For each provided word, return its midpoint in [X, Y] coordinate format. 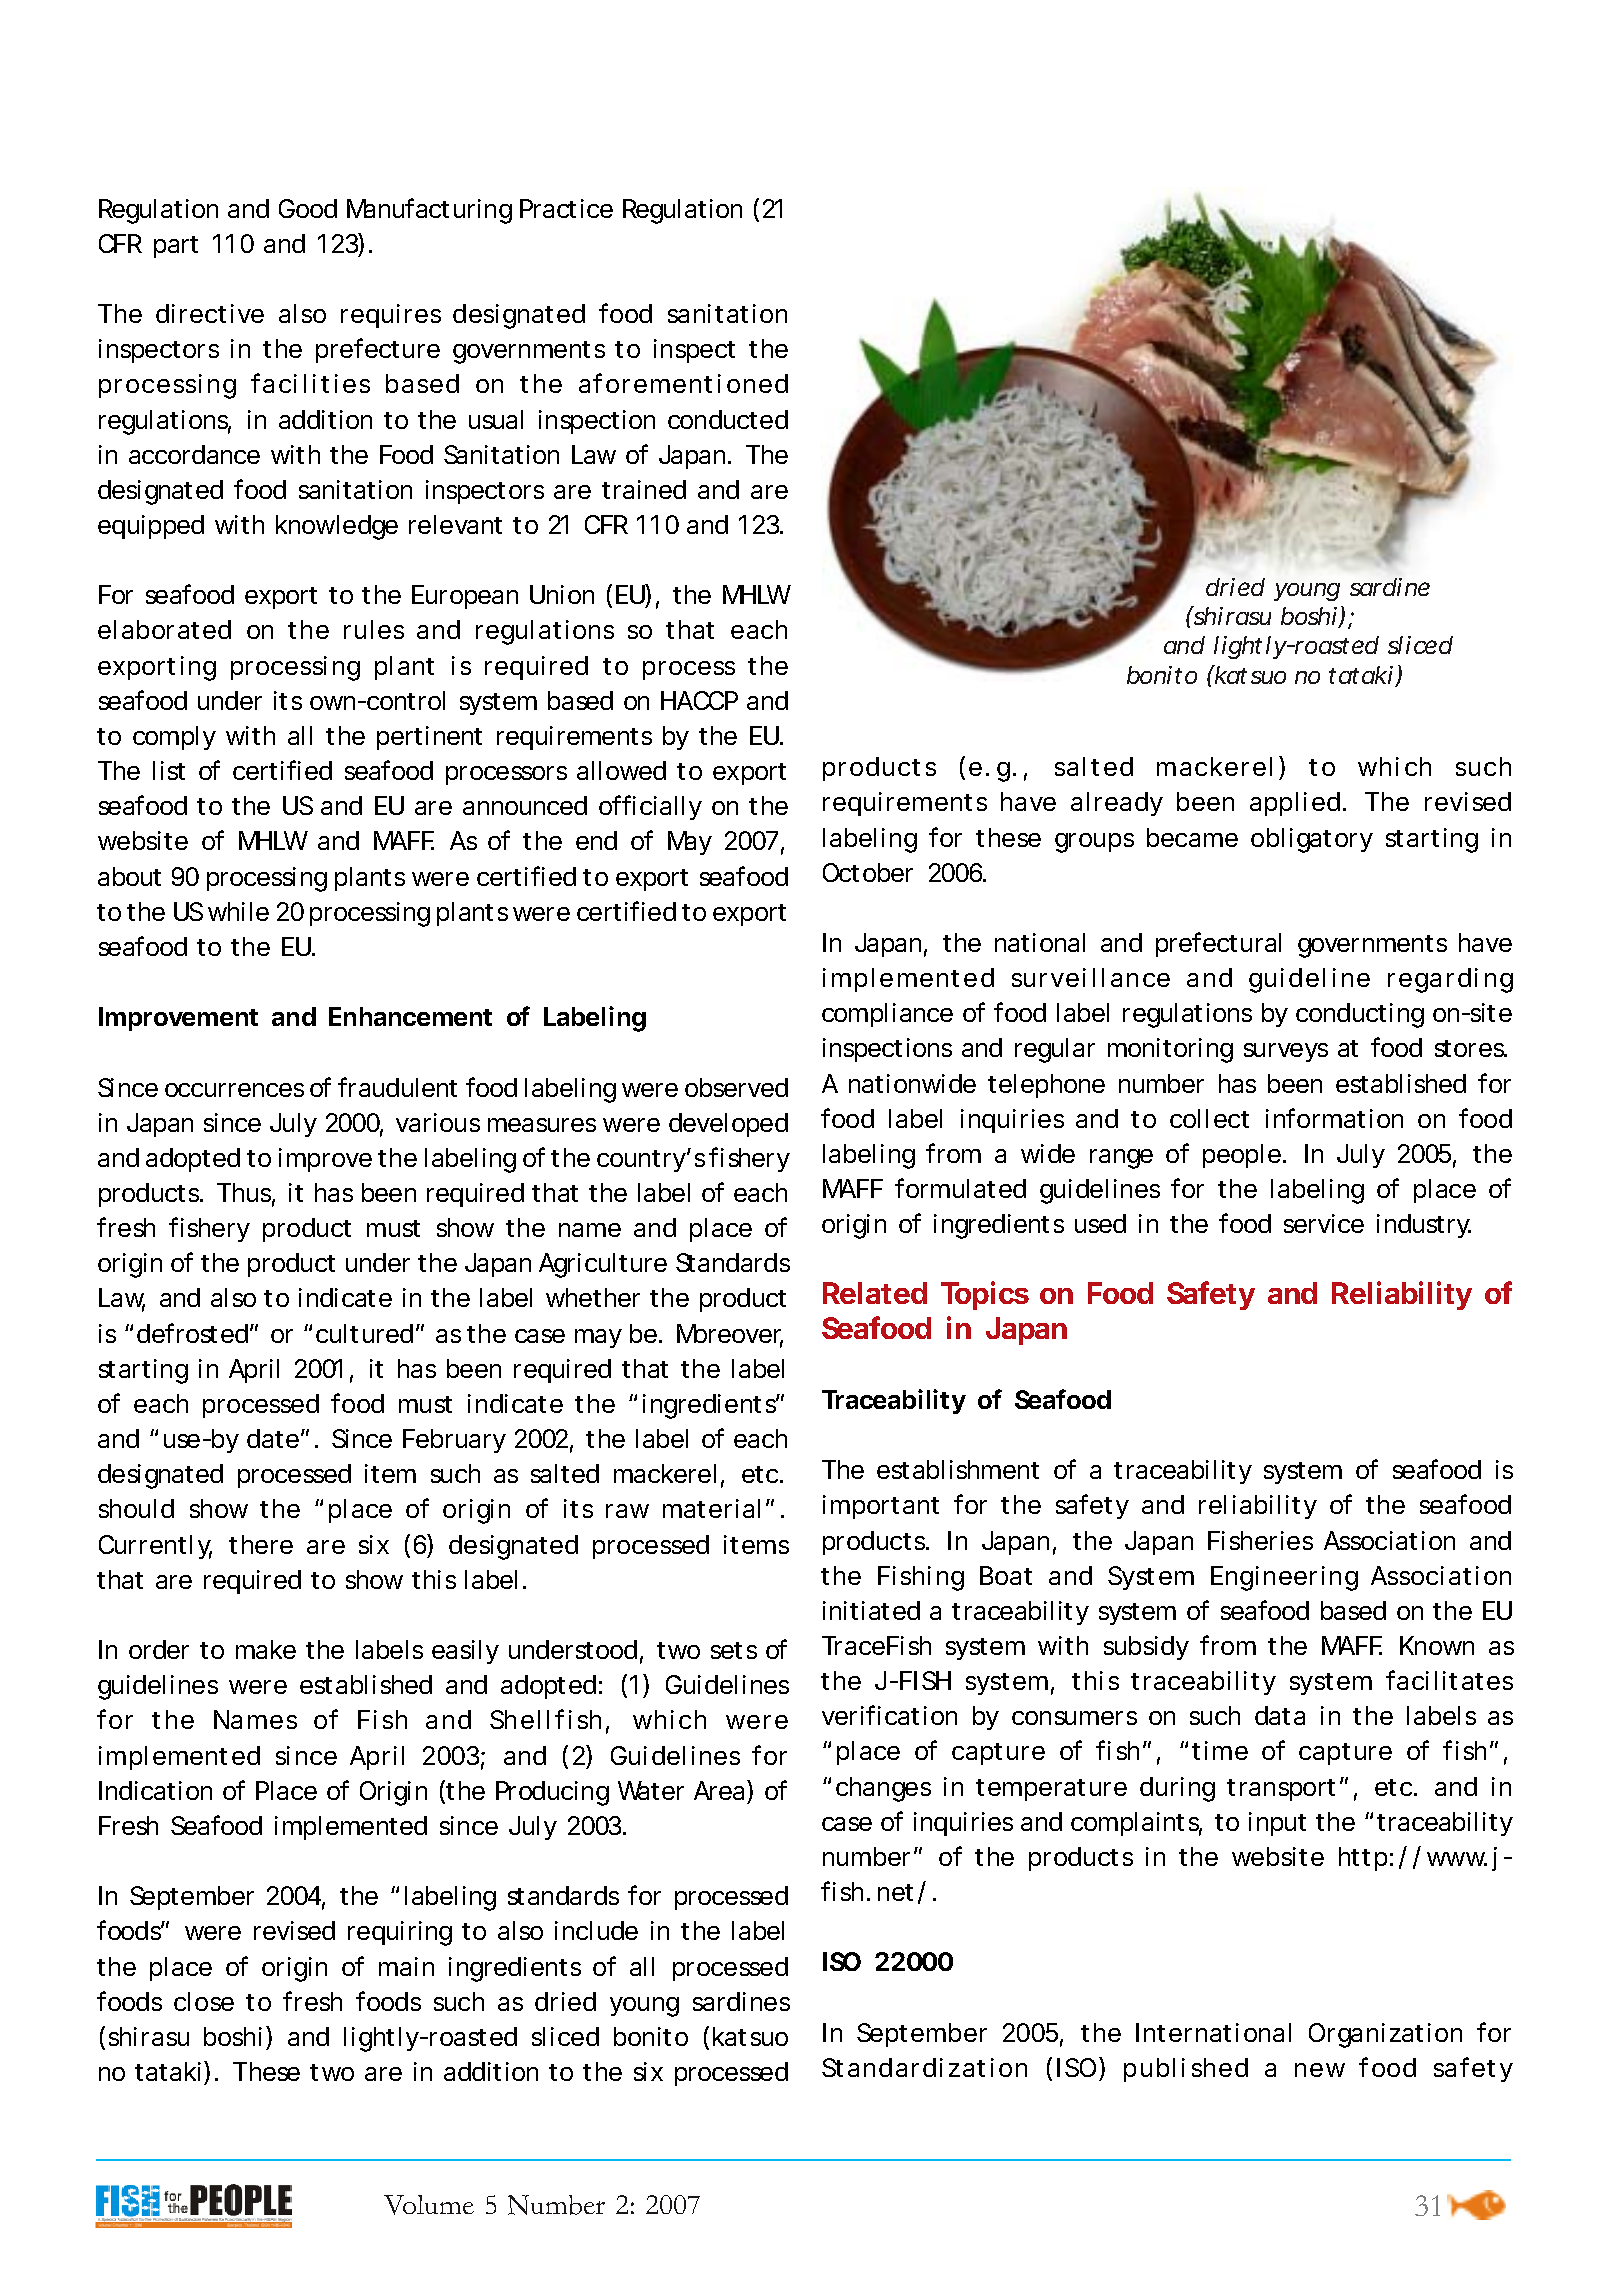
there [261, 1544]
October [868, 872]
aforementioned [683, 383]
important [881, 1507]
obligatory [1312, 840]
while [238, 911]
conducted [728, 419]
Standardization [924, 2067]
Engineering [1284, 1578]
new [1320, 2070]
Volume [429, 2205]
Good [308, 208]
